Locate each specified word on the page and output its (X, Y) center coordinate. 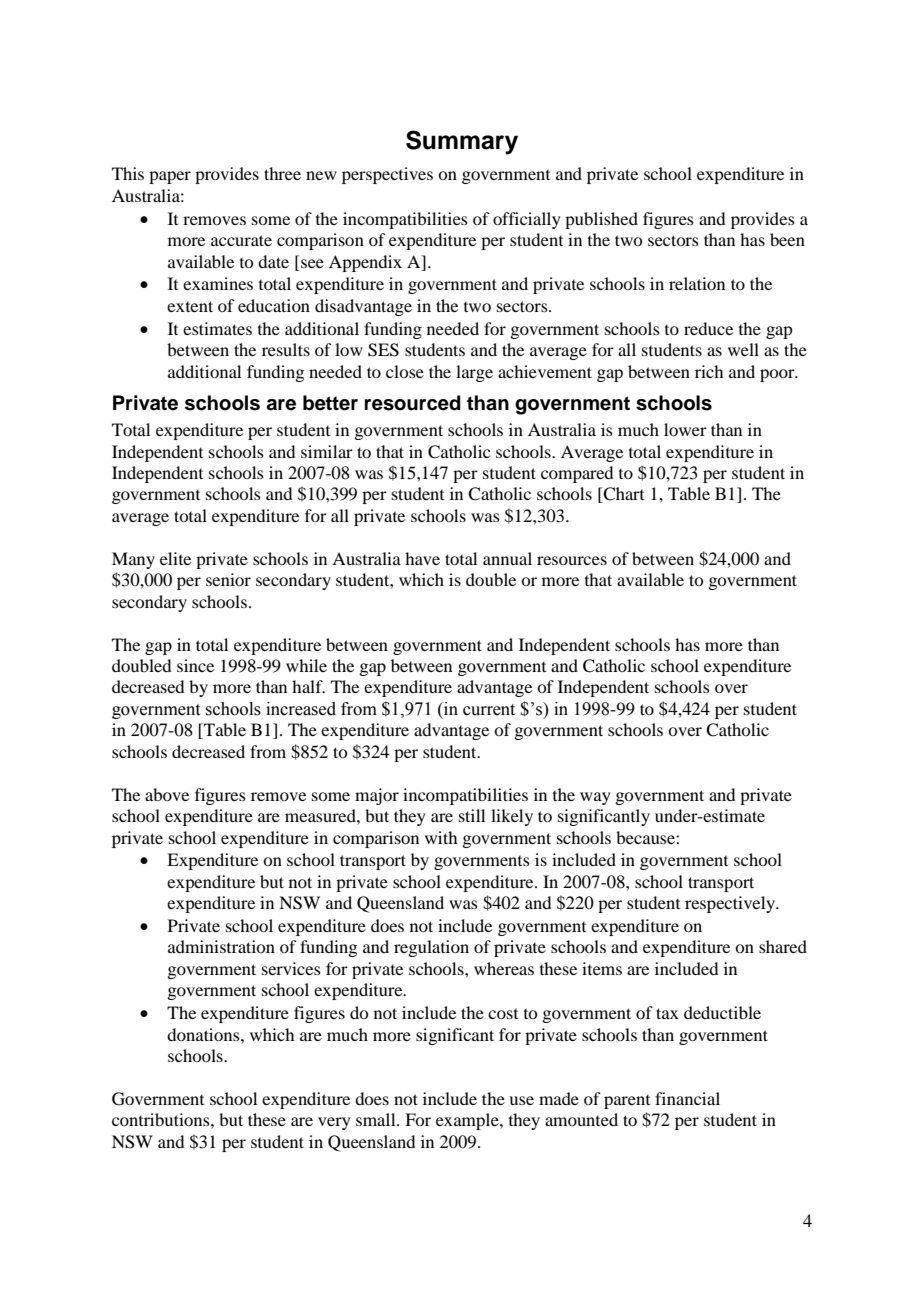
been (787, 239)
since (195, 665)
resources (572, 560)
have (422, 558)
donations (204, 1034)
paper (170, 177)
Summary (462, 142)
